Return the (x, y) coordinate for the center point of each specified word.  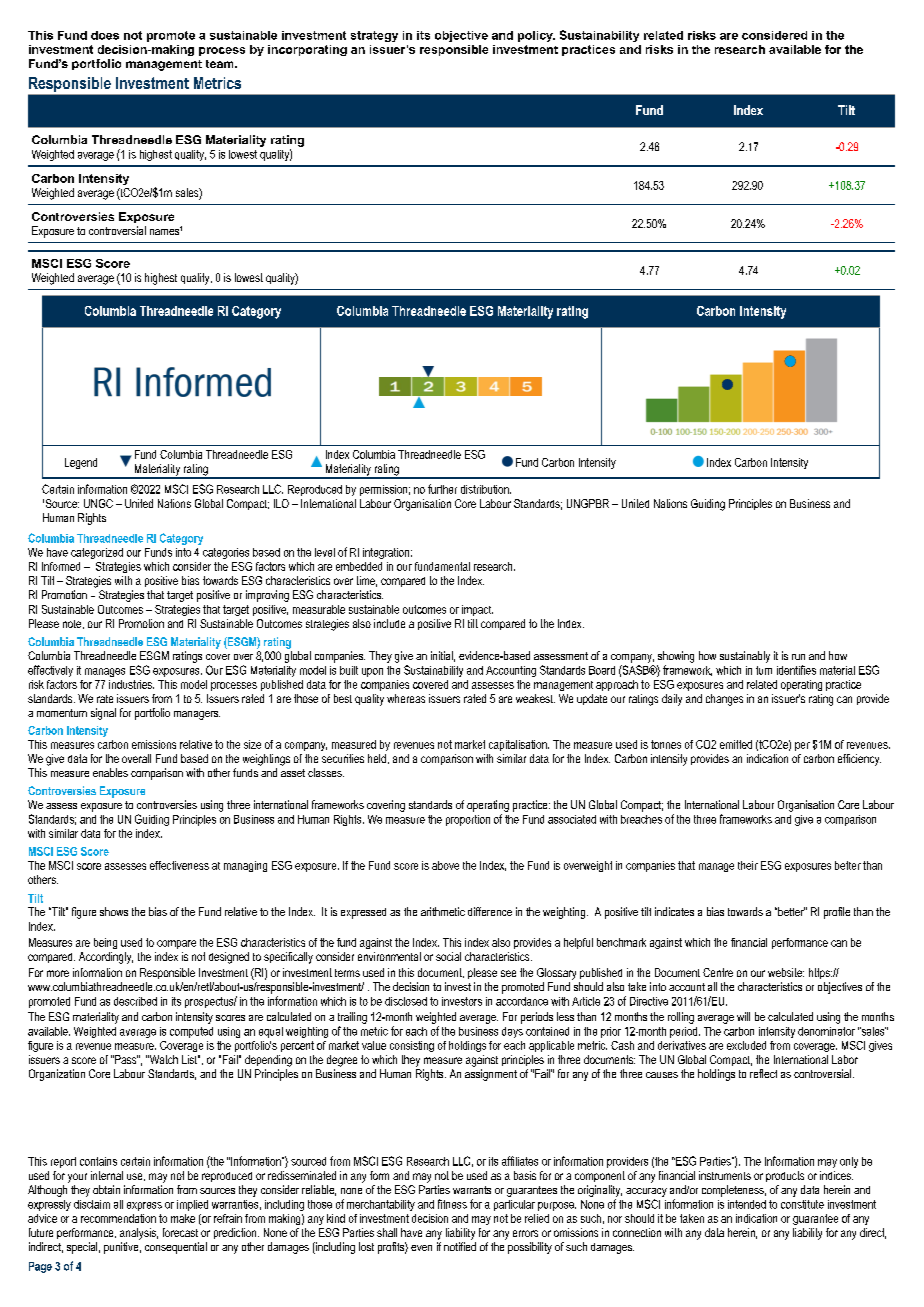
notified (460, 1246)
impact (477, 610)
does (105, 35)
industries (131, 684)
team (221, 64)
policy (536, 36)
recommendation (118, 1218)
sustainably (745, 657)
